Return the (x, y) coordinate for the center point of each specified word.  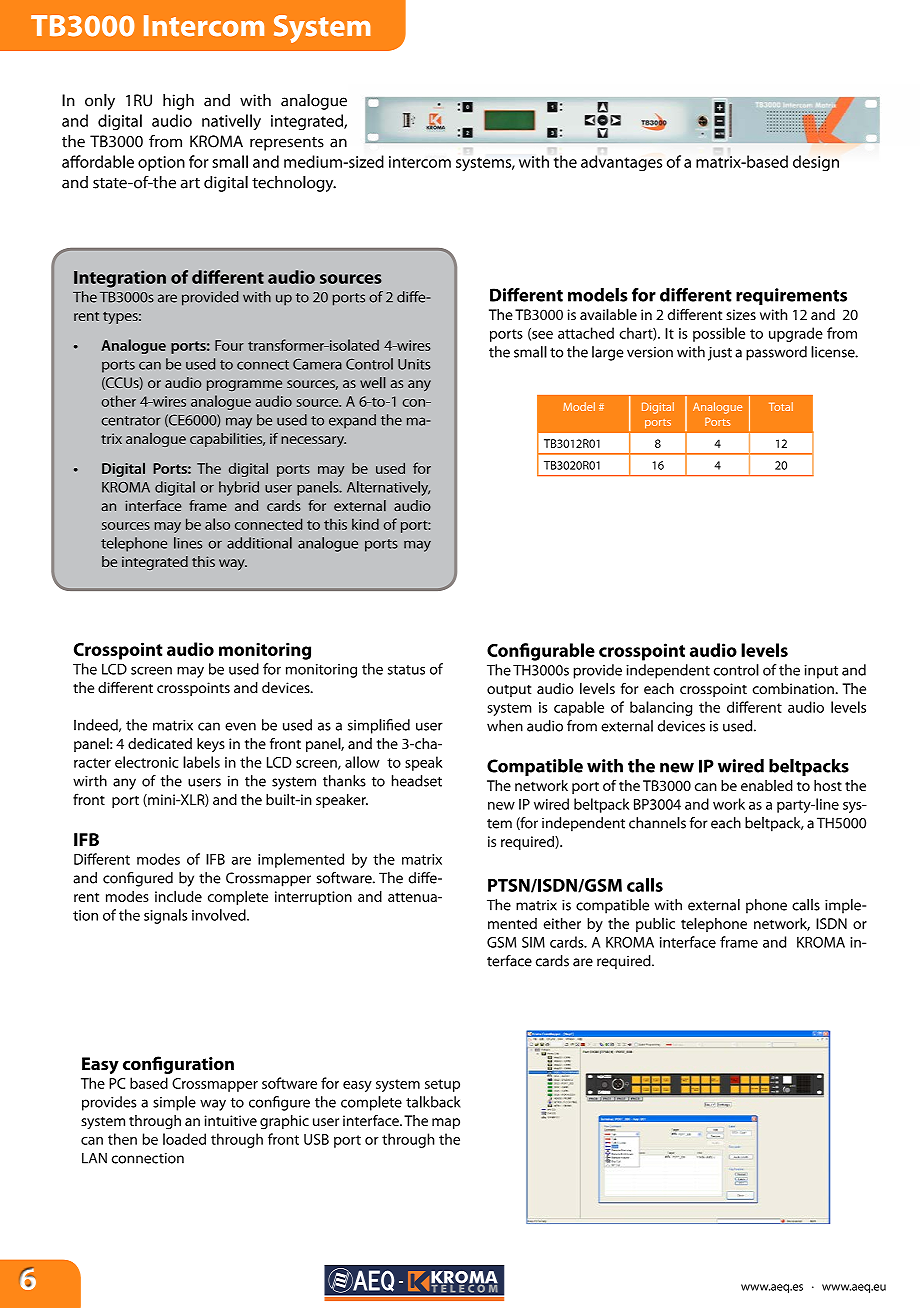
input (821, 672)
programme (244, 386)
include (178, 896)
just (720, 354)
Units (414, 364)
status (406, 670)
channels (657, 823)
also (217, 524)
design (816, 163)
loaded (184, 1139)
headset (417, 781)
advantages (621, 163)
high (178, 102)
